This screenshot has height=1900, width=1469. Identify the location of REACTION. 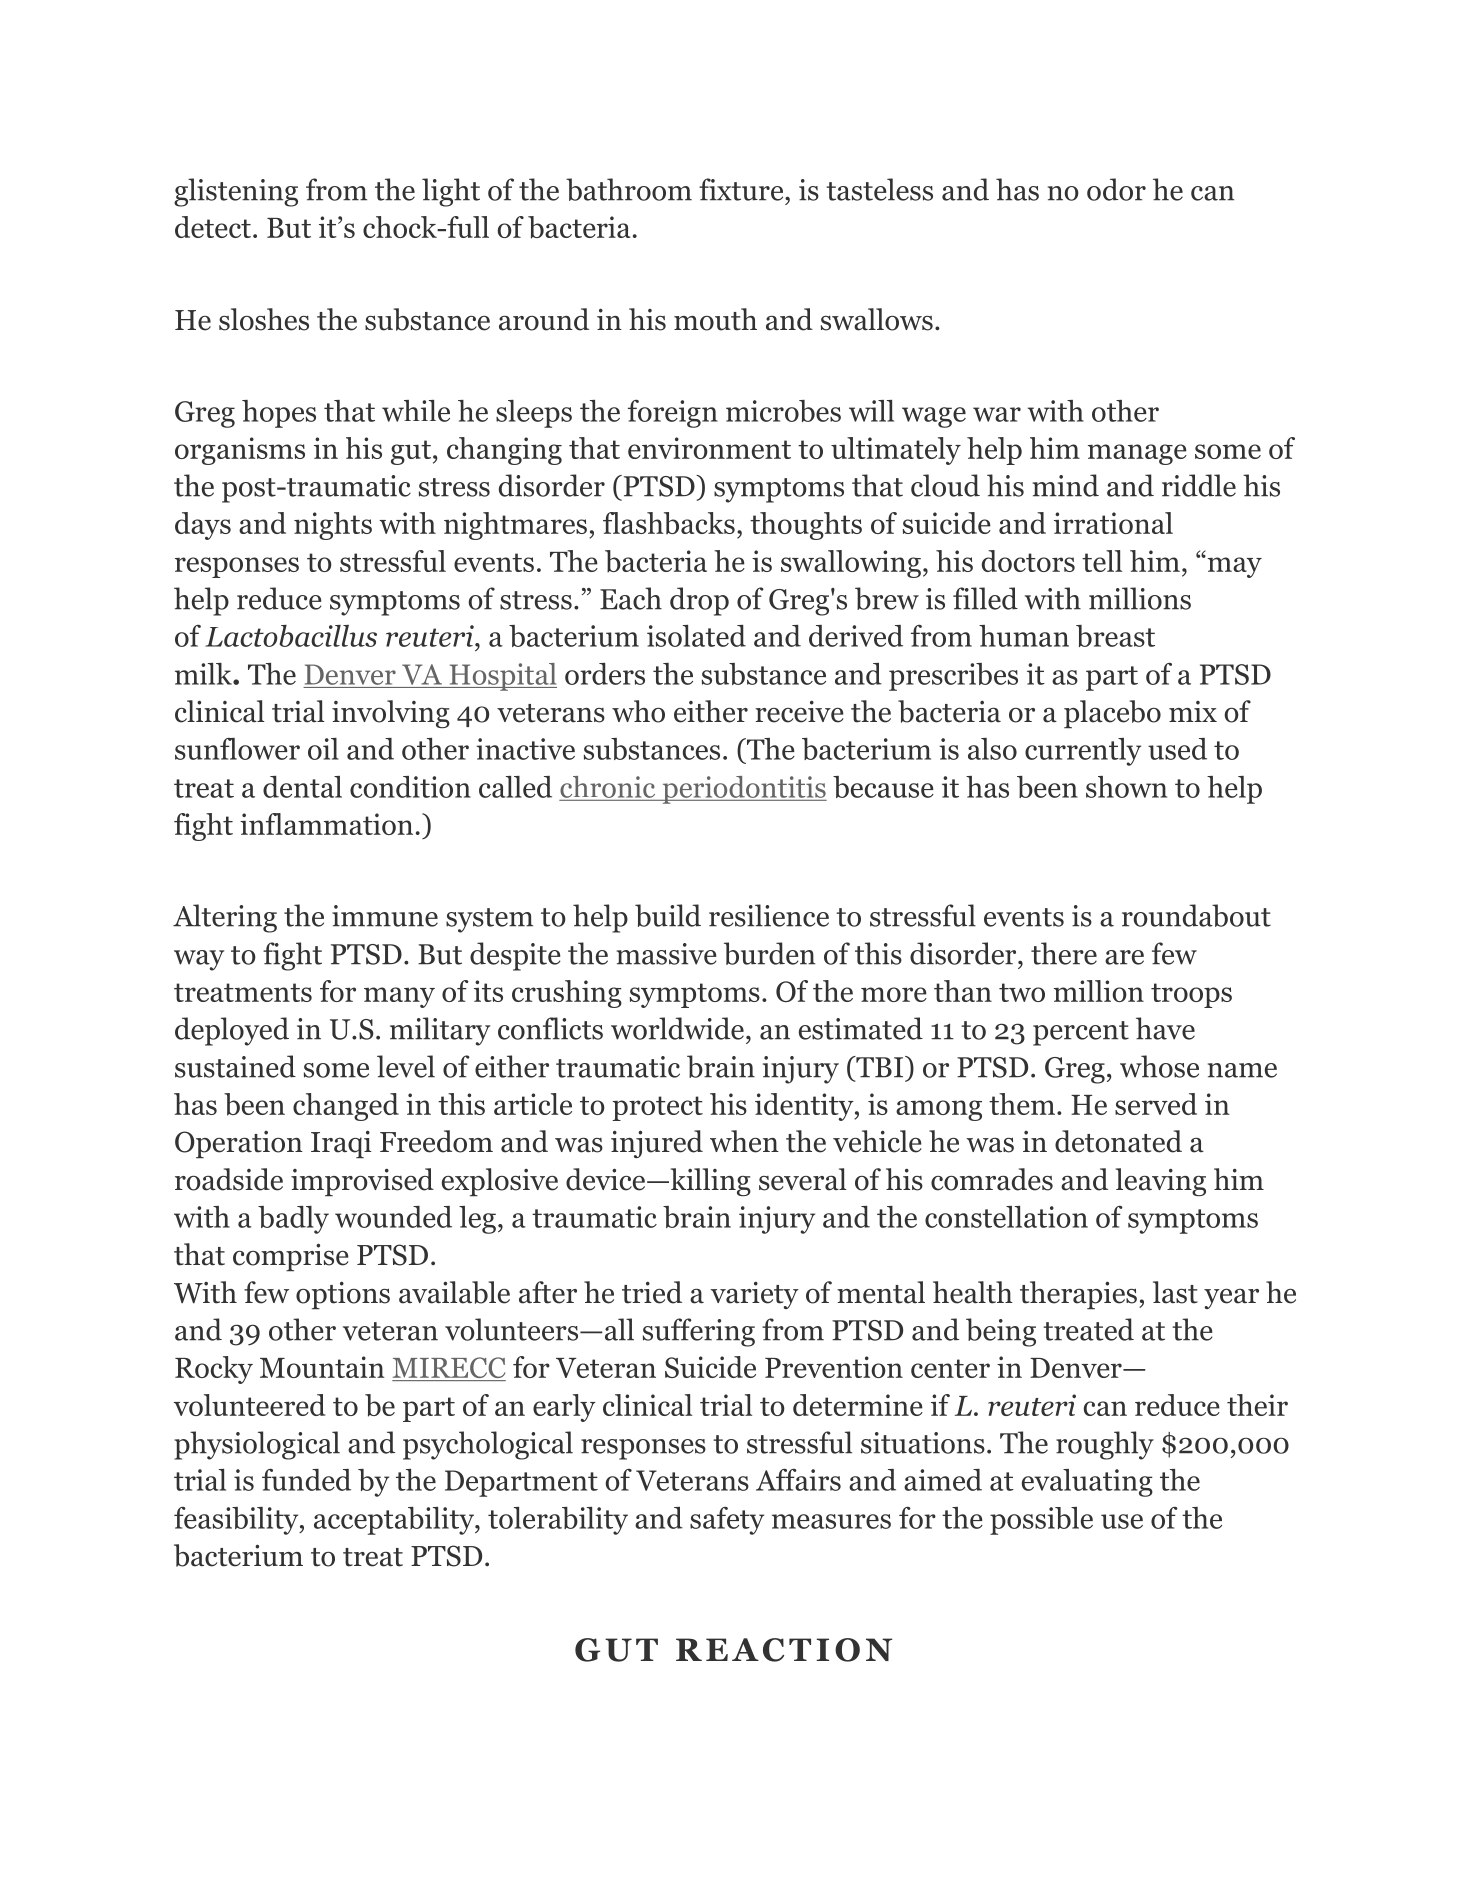
(784, 1650).
